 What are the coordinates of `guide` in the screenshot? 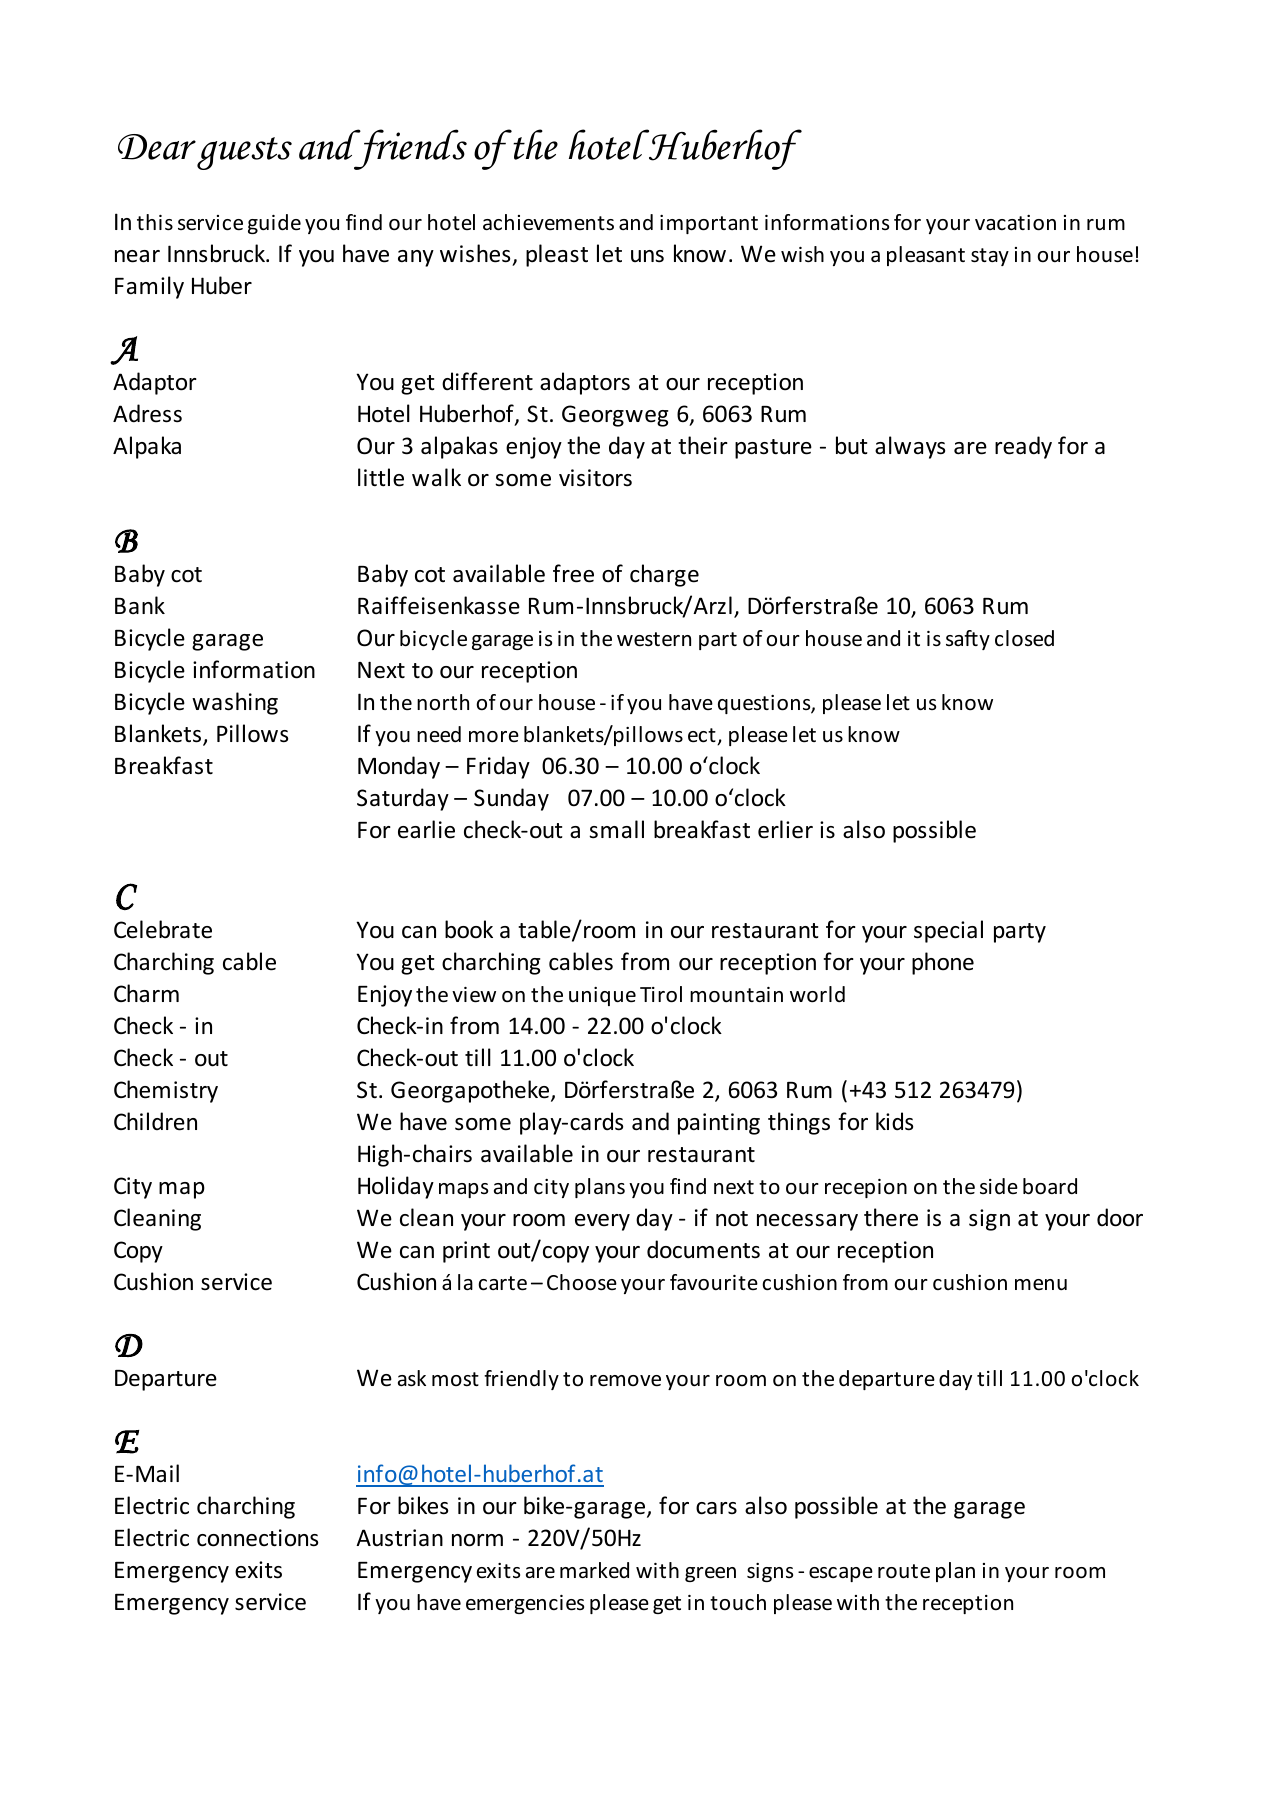 It's located at (274, 224).
